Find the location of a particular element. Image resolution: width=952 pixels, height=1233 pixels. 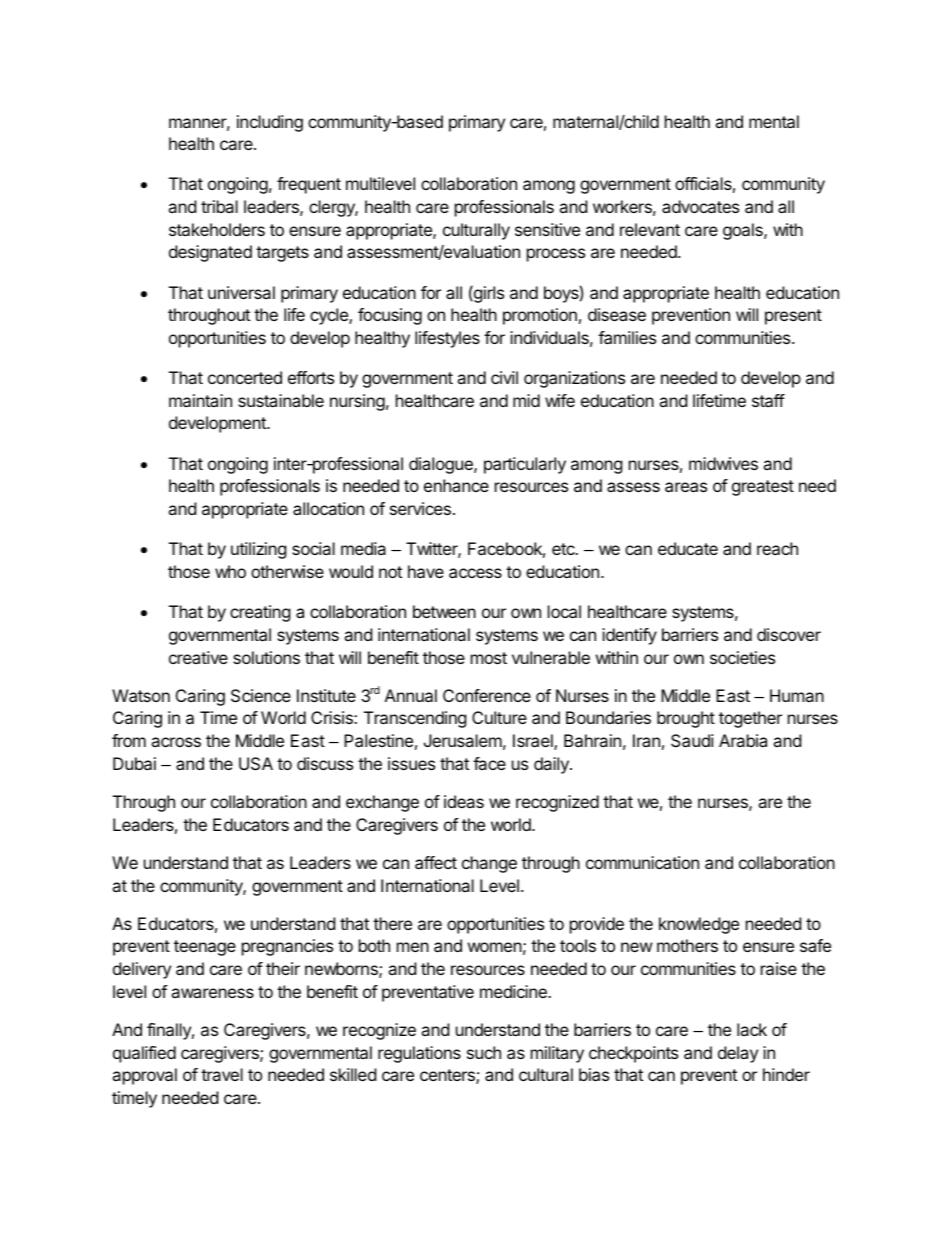

including is located at coordinates (270, 123).
